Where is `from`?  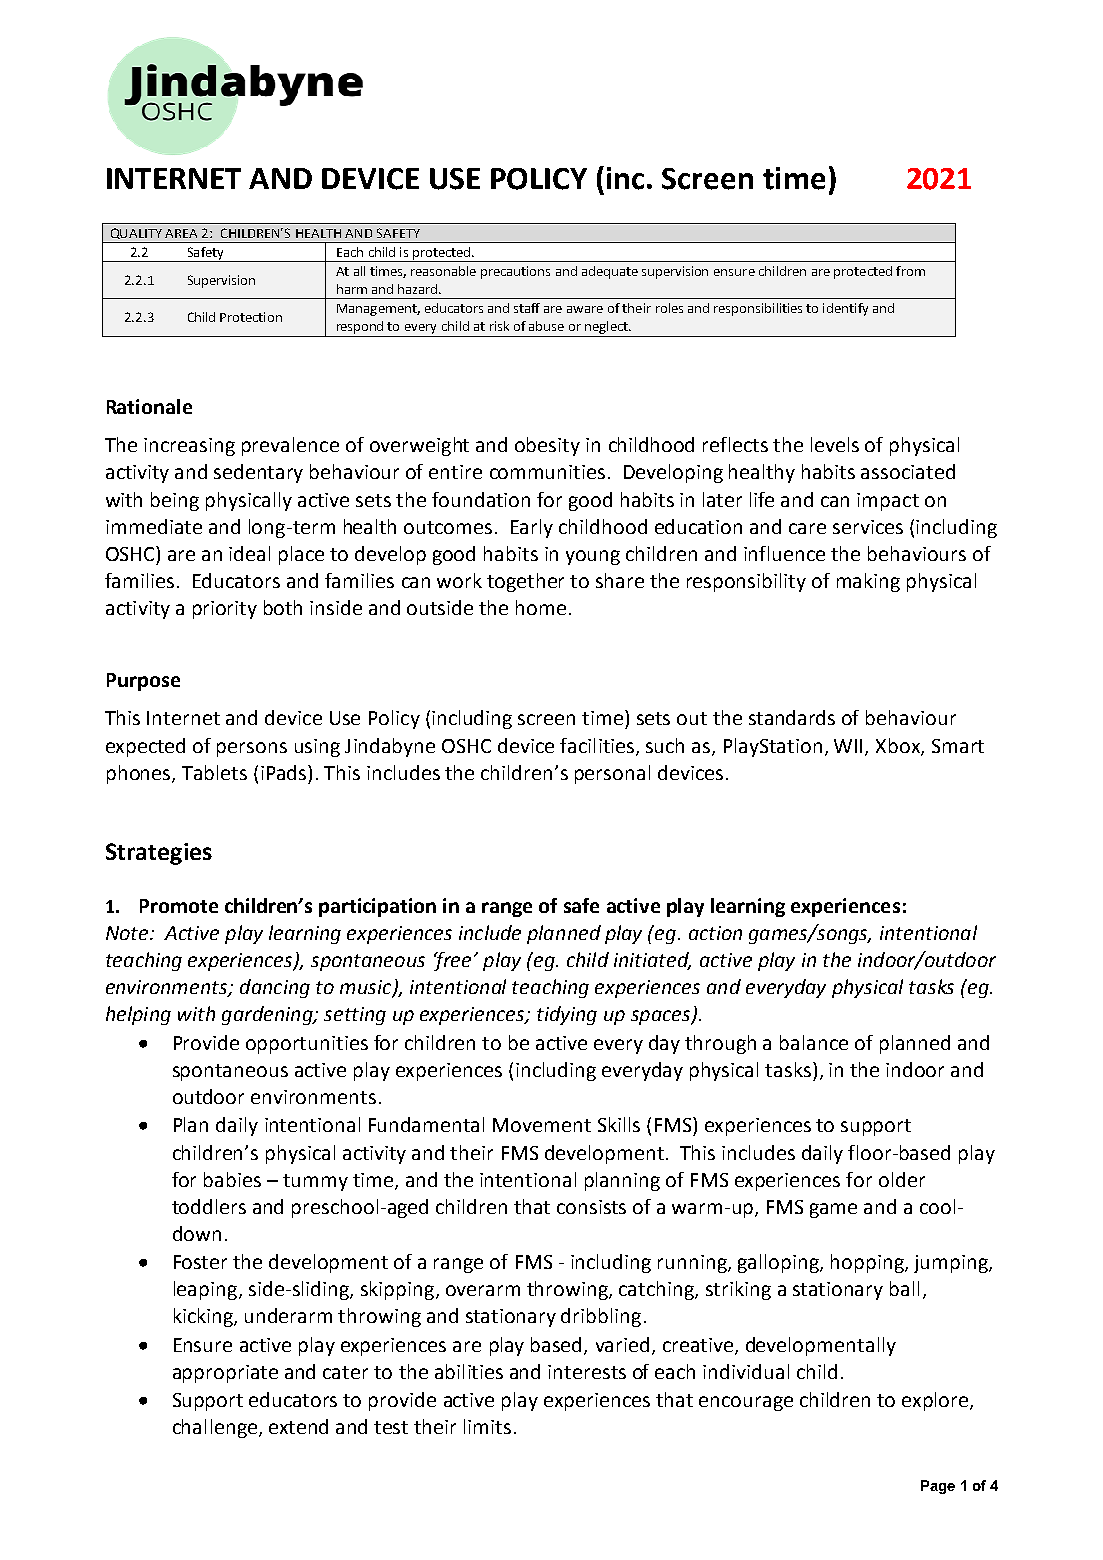
from is located at coordinates (910, 271).
